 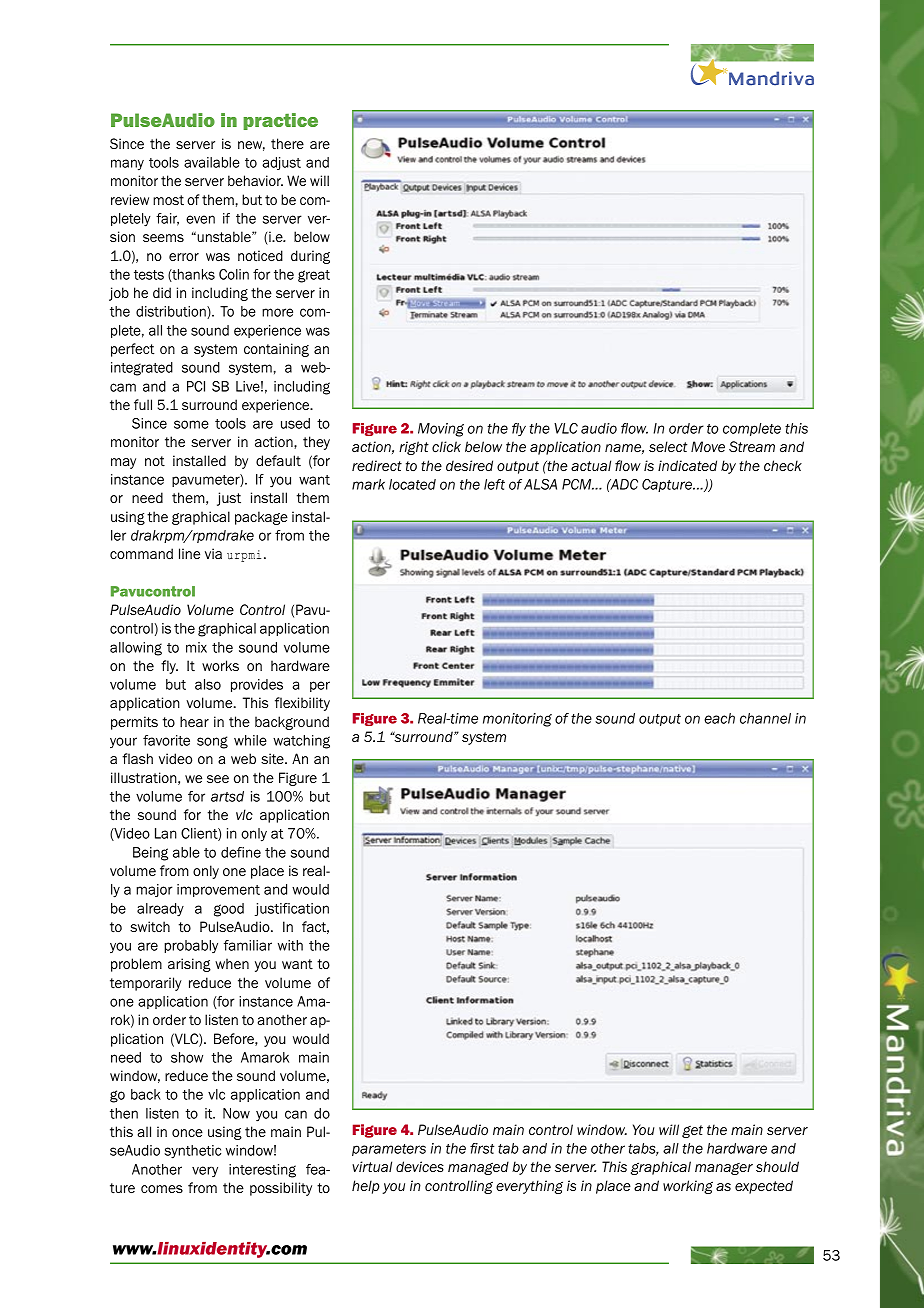 What do you see at coordinates (719, 718) in the screenshot?
I see `each` at bounding box center [719, 718].
